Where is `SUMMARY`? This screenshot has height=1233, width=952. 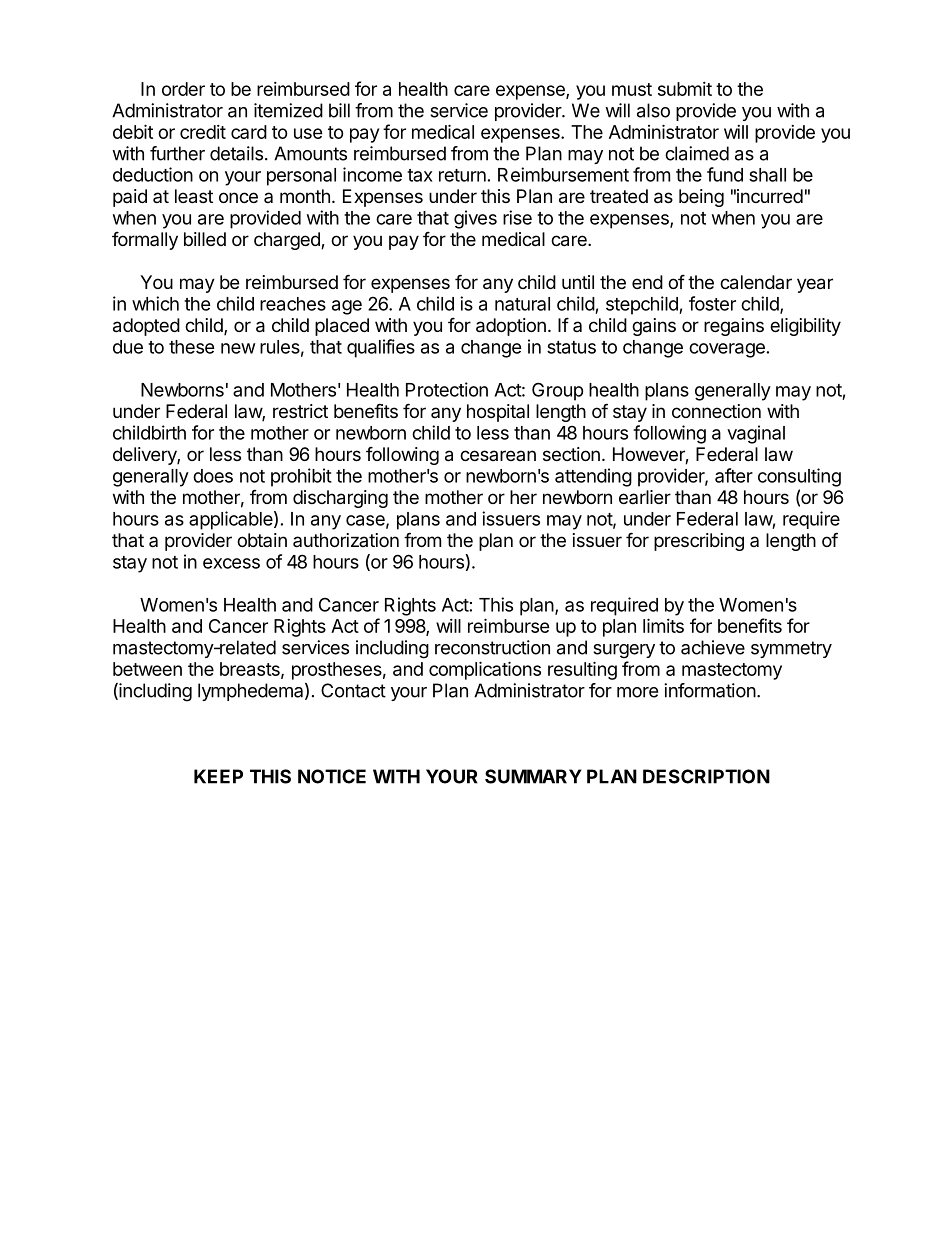
SUMMARY is located at coordinates (533, 776).
